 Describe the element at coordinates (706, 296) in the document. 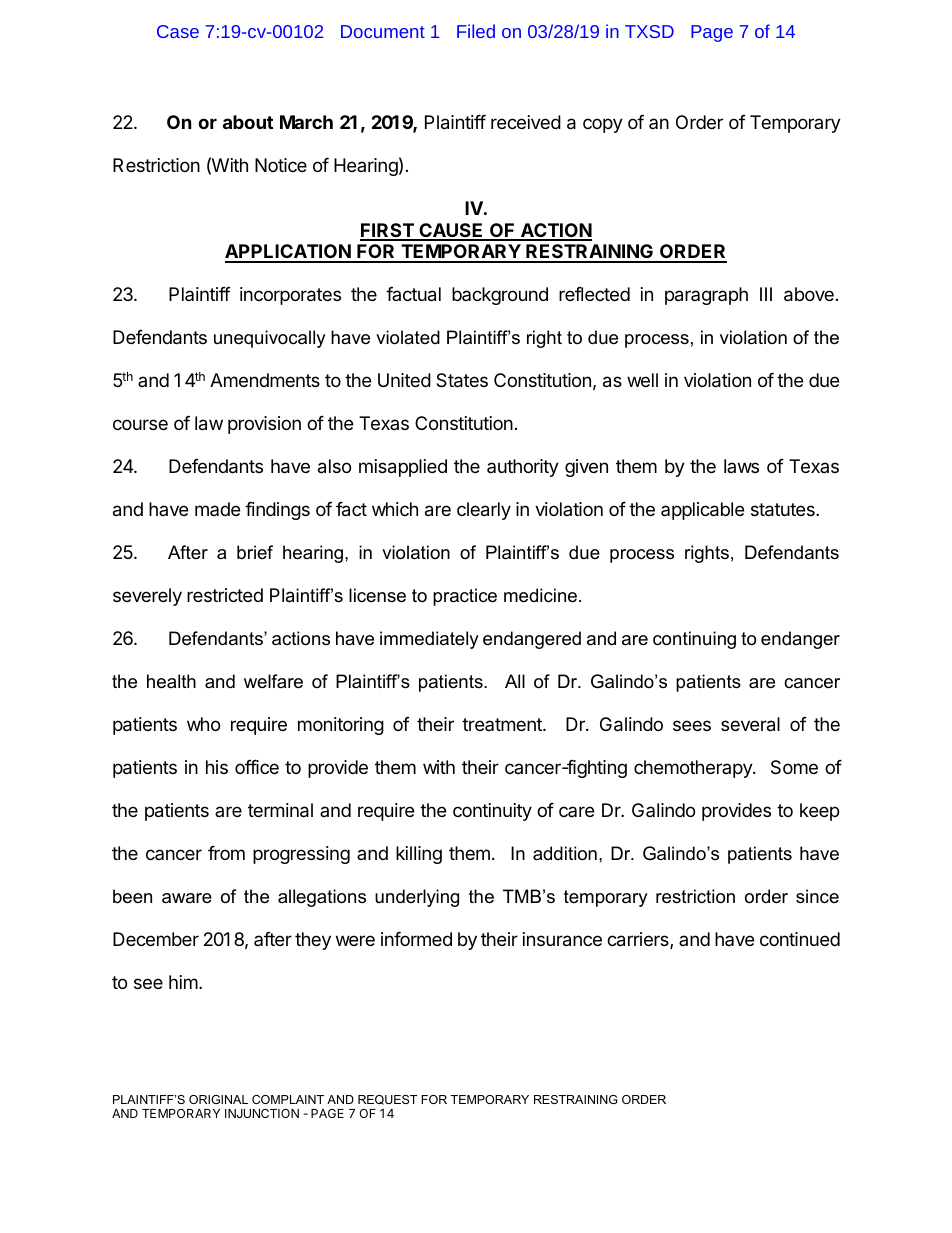

I see `paragraph` at that location.
